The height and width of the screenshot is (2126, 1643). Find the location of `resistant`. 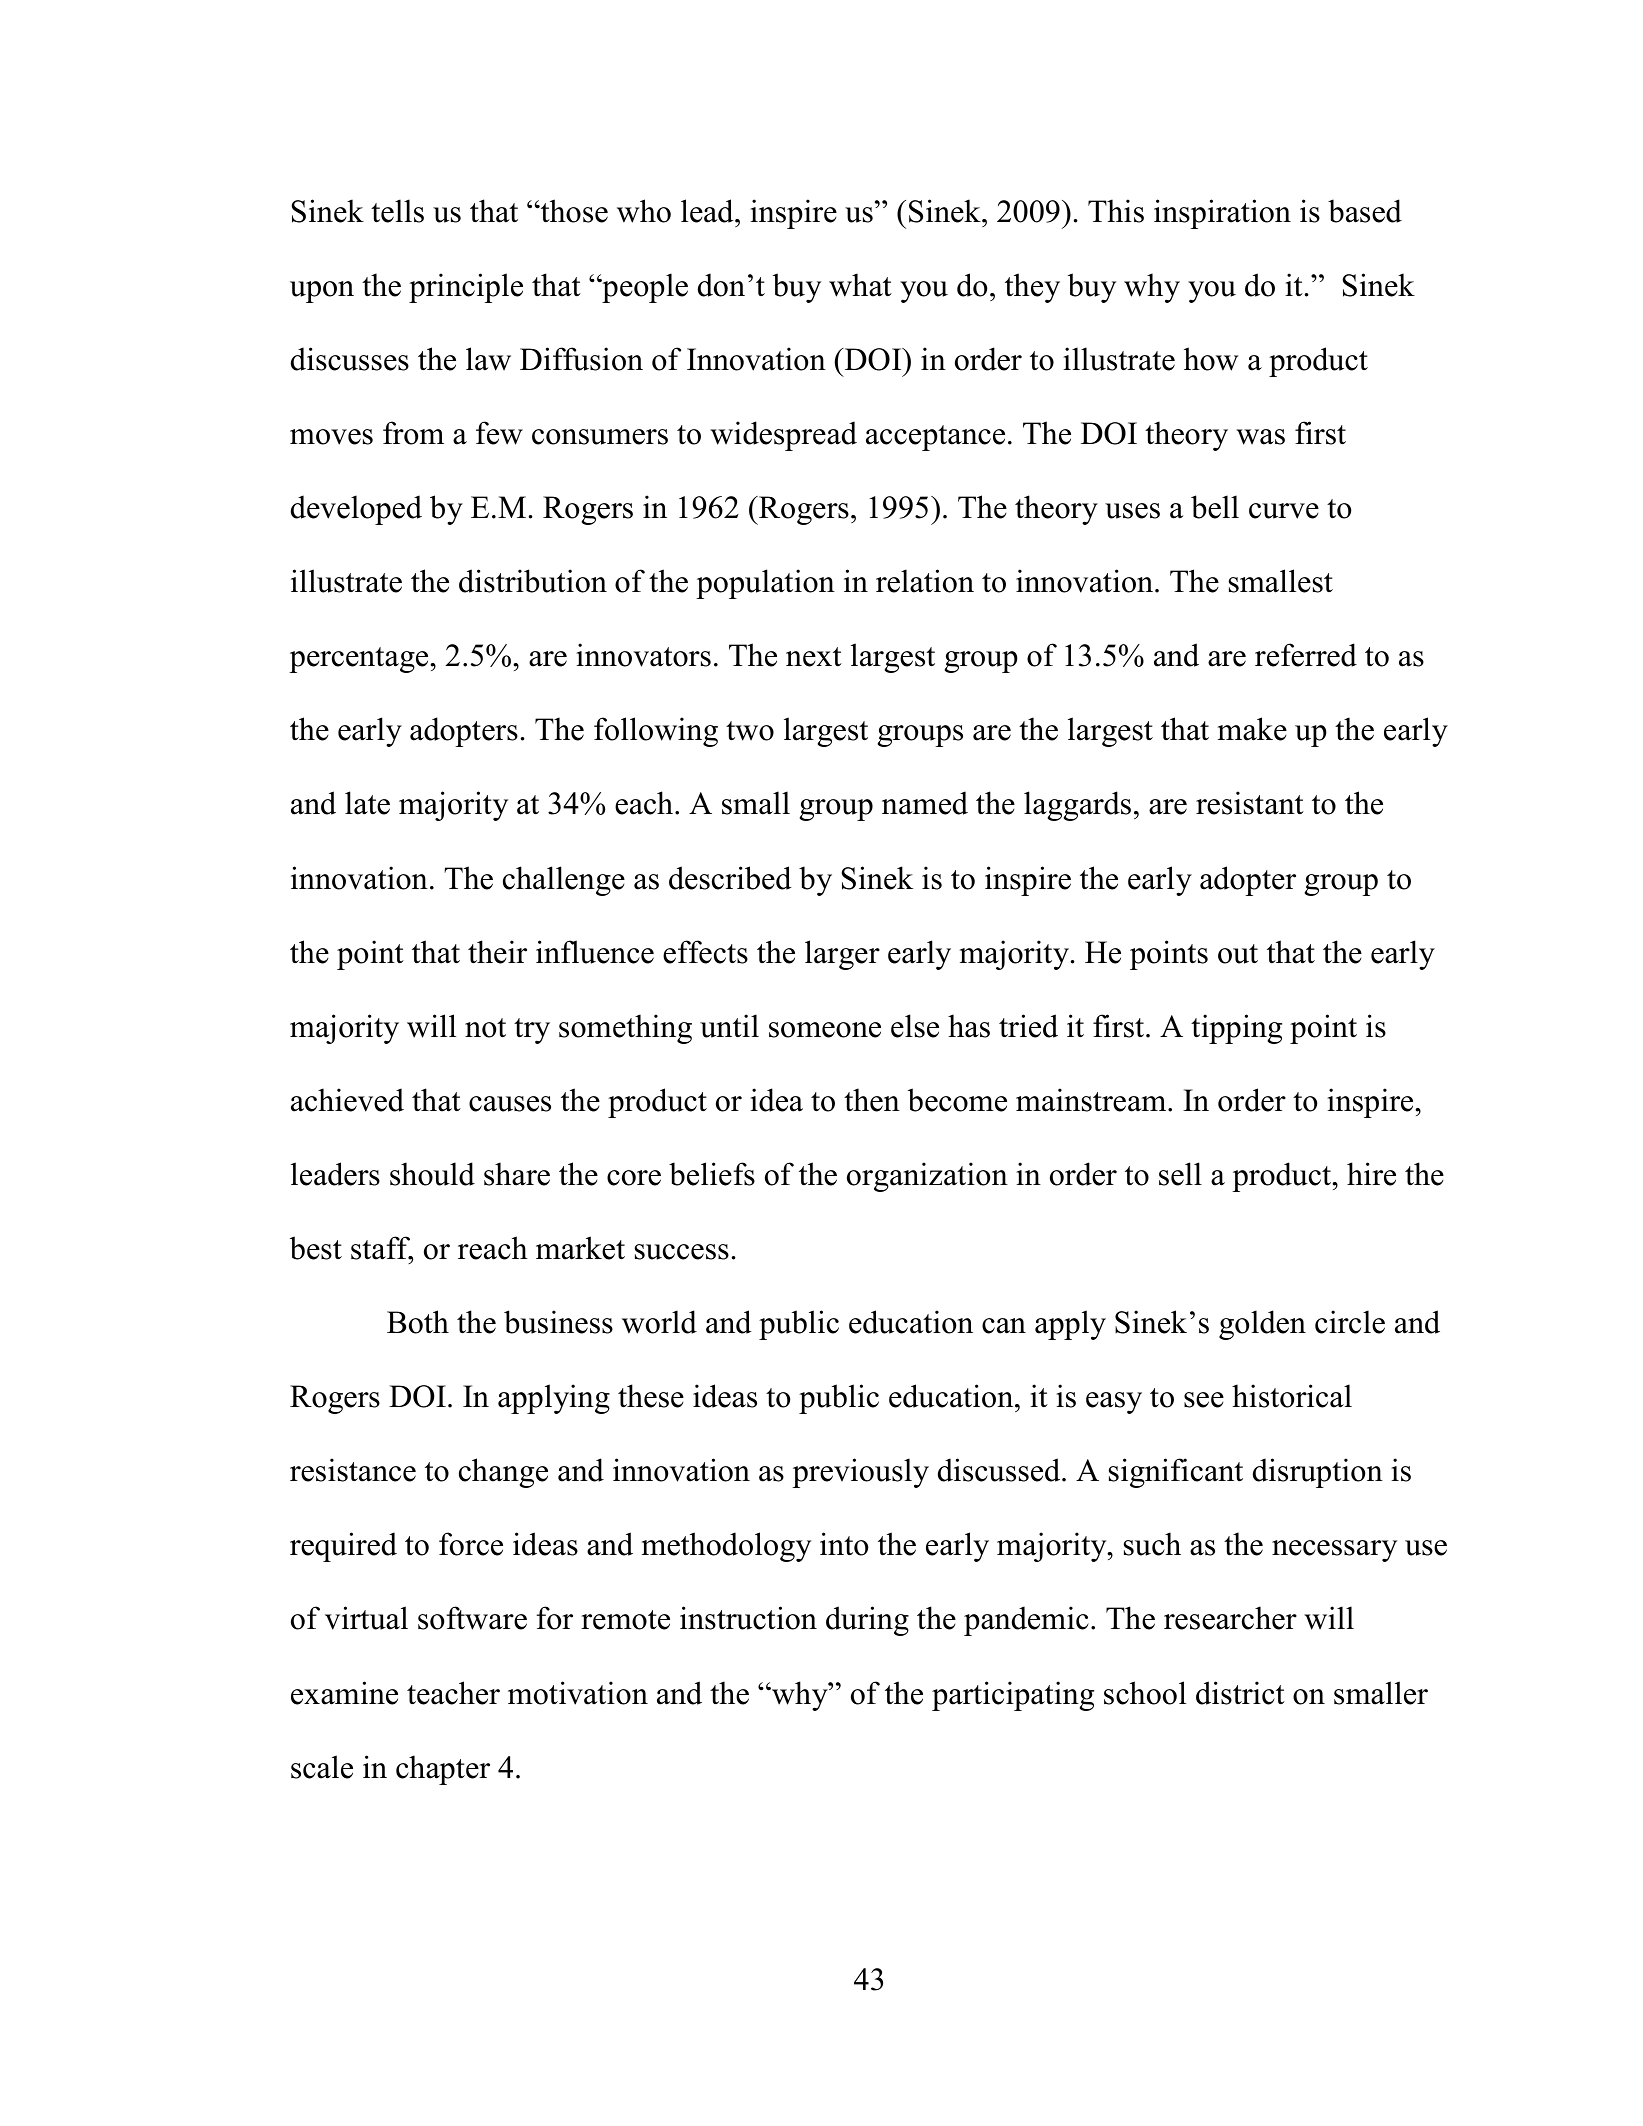

resistant is located at coordinates (1250, 803).
